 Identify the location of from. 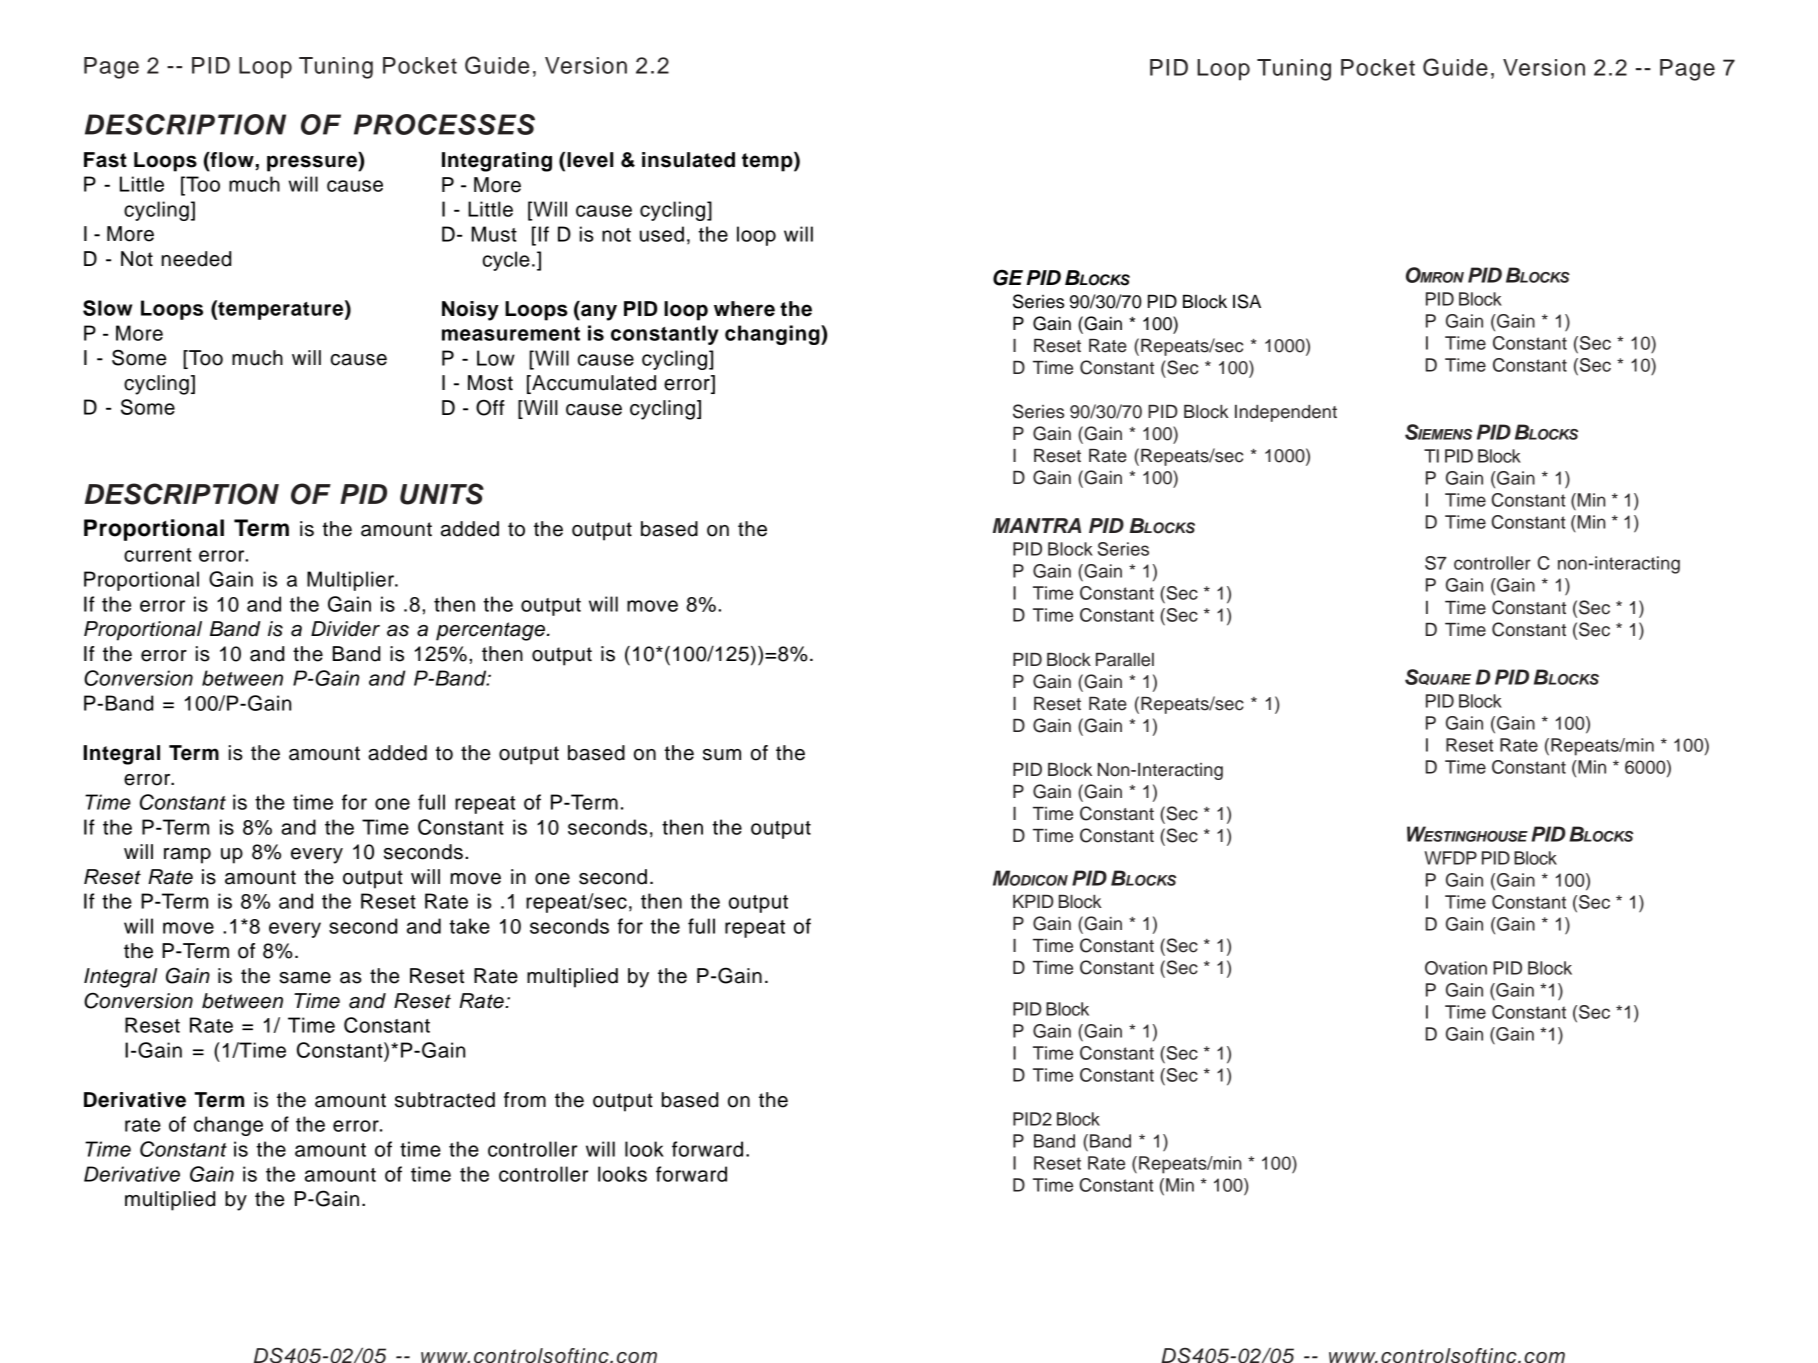
(525, 1100).
